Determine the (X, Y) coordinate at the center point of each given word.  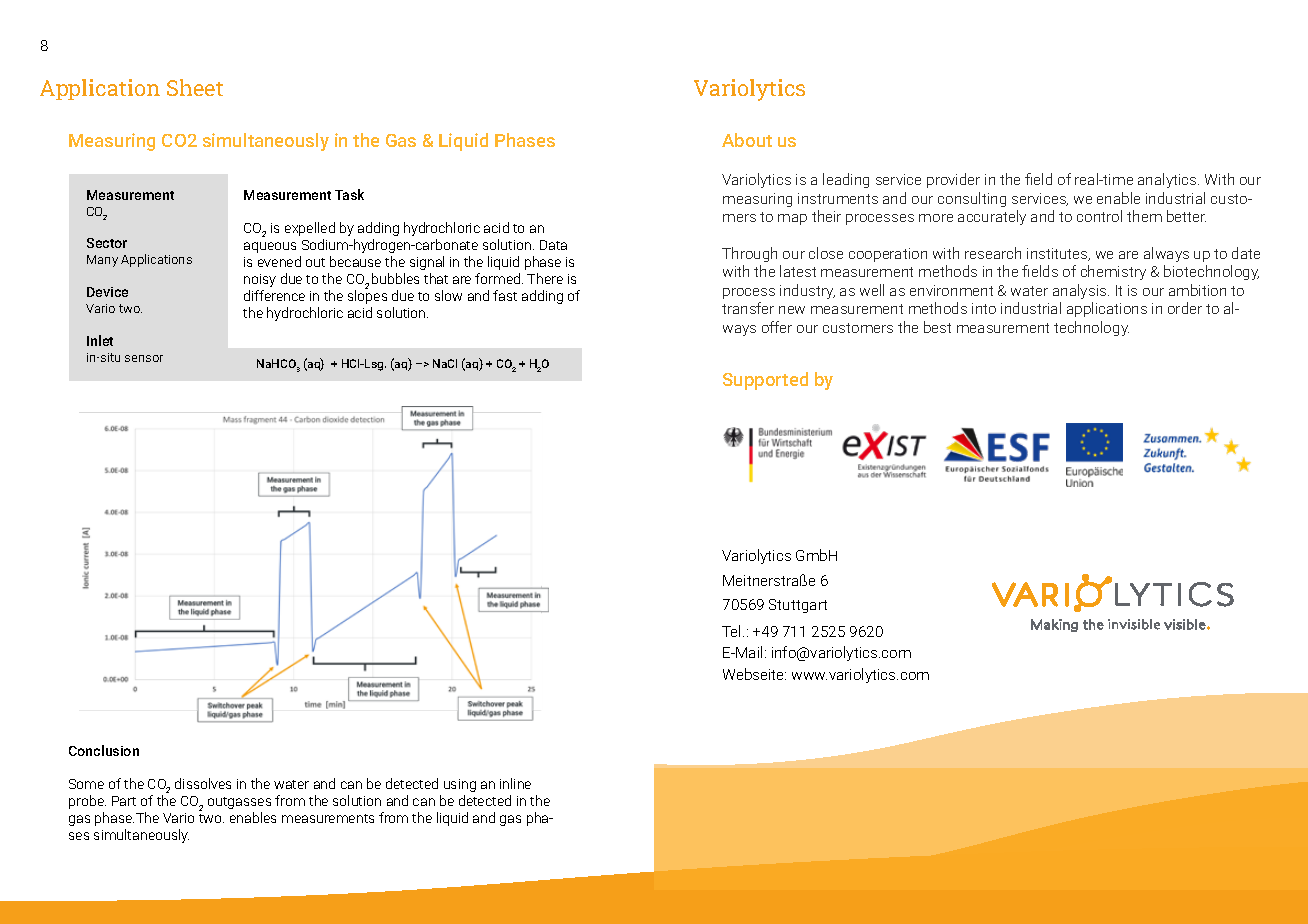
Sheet (195, 87)
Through (749, 254)
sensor (144, 358)
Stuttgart (798, 606)
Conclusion (104, 750)
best (937, 327)
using (460, 785)
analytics (1168, 180)
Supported (765, 381)
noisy (260, 280)
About (747, 140)
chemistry (1113, 272)
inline (515, 783)
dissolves (203, 783)
